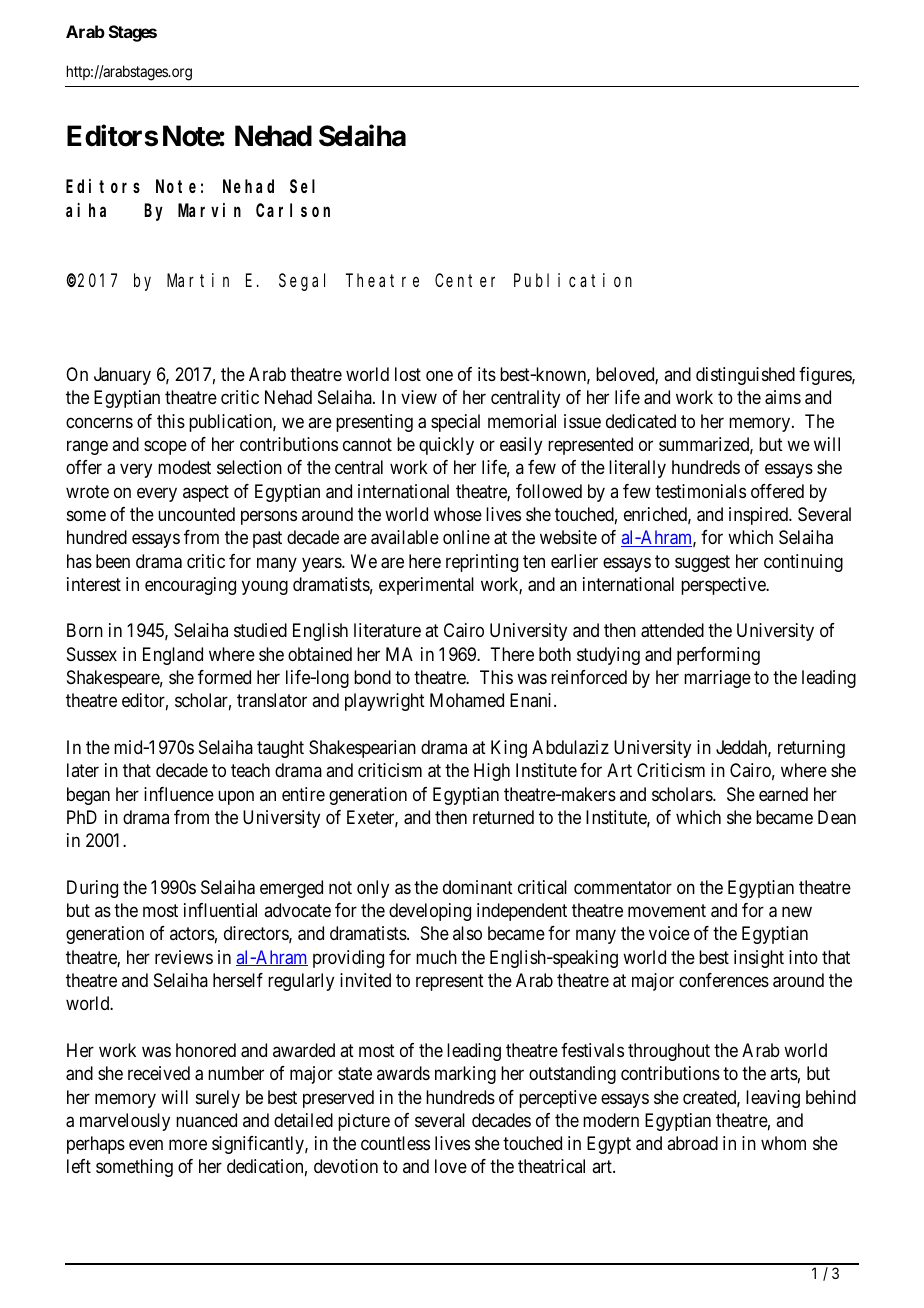  Describe the element at coordinates (759, 516) in the page. I see `inspired` at that location.
